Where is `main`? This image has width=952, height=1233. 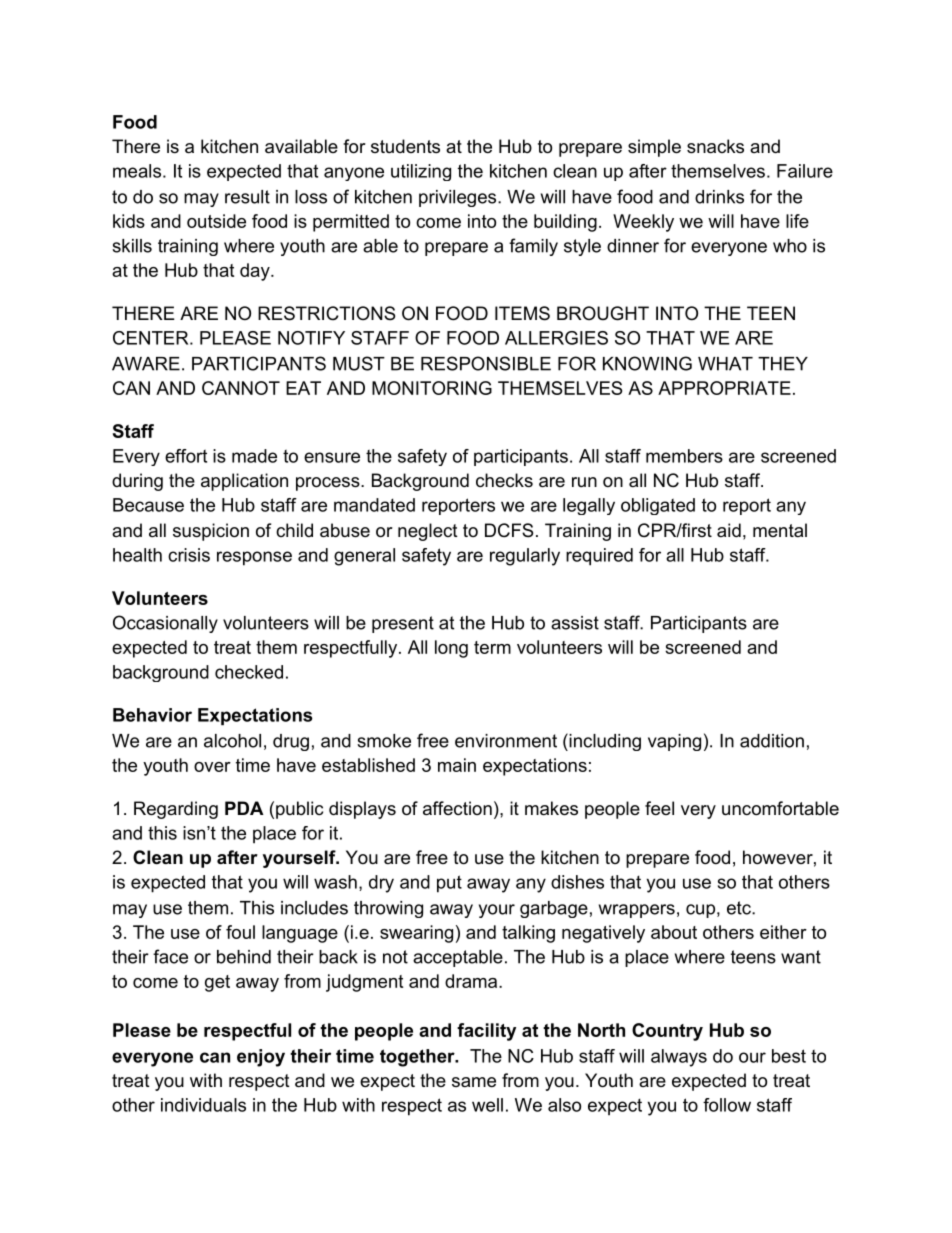 main is located at coordinates (457, 765).
